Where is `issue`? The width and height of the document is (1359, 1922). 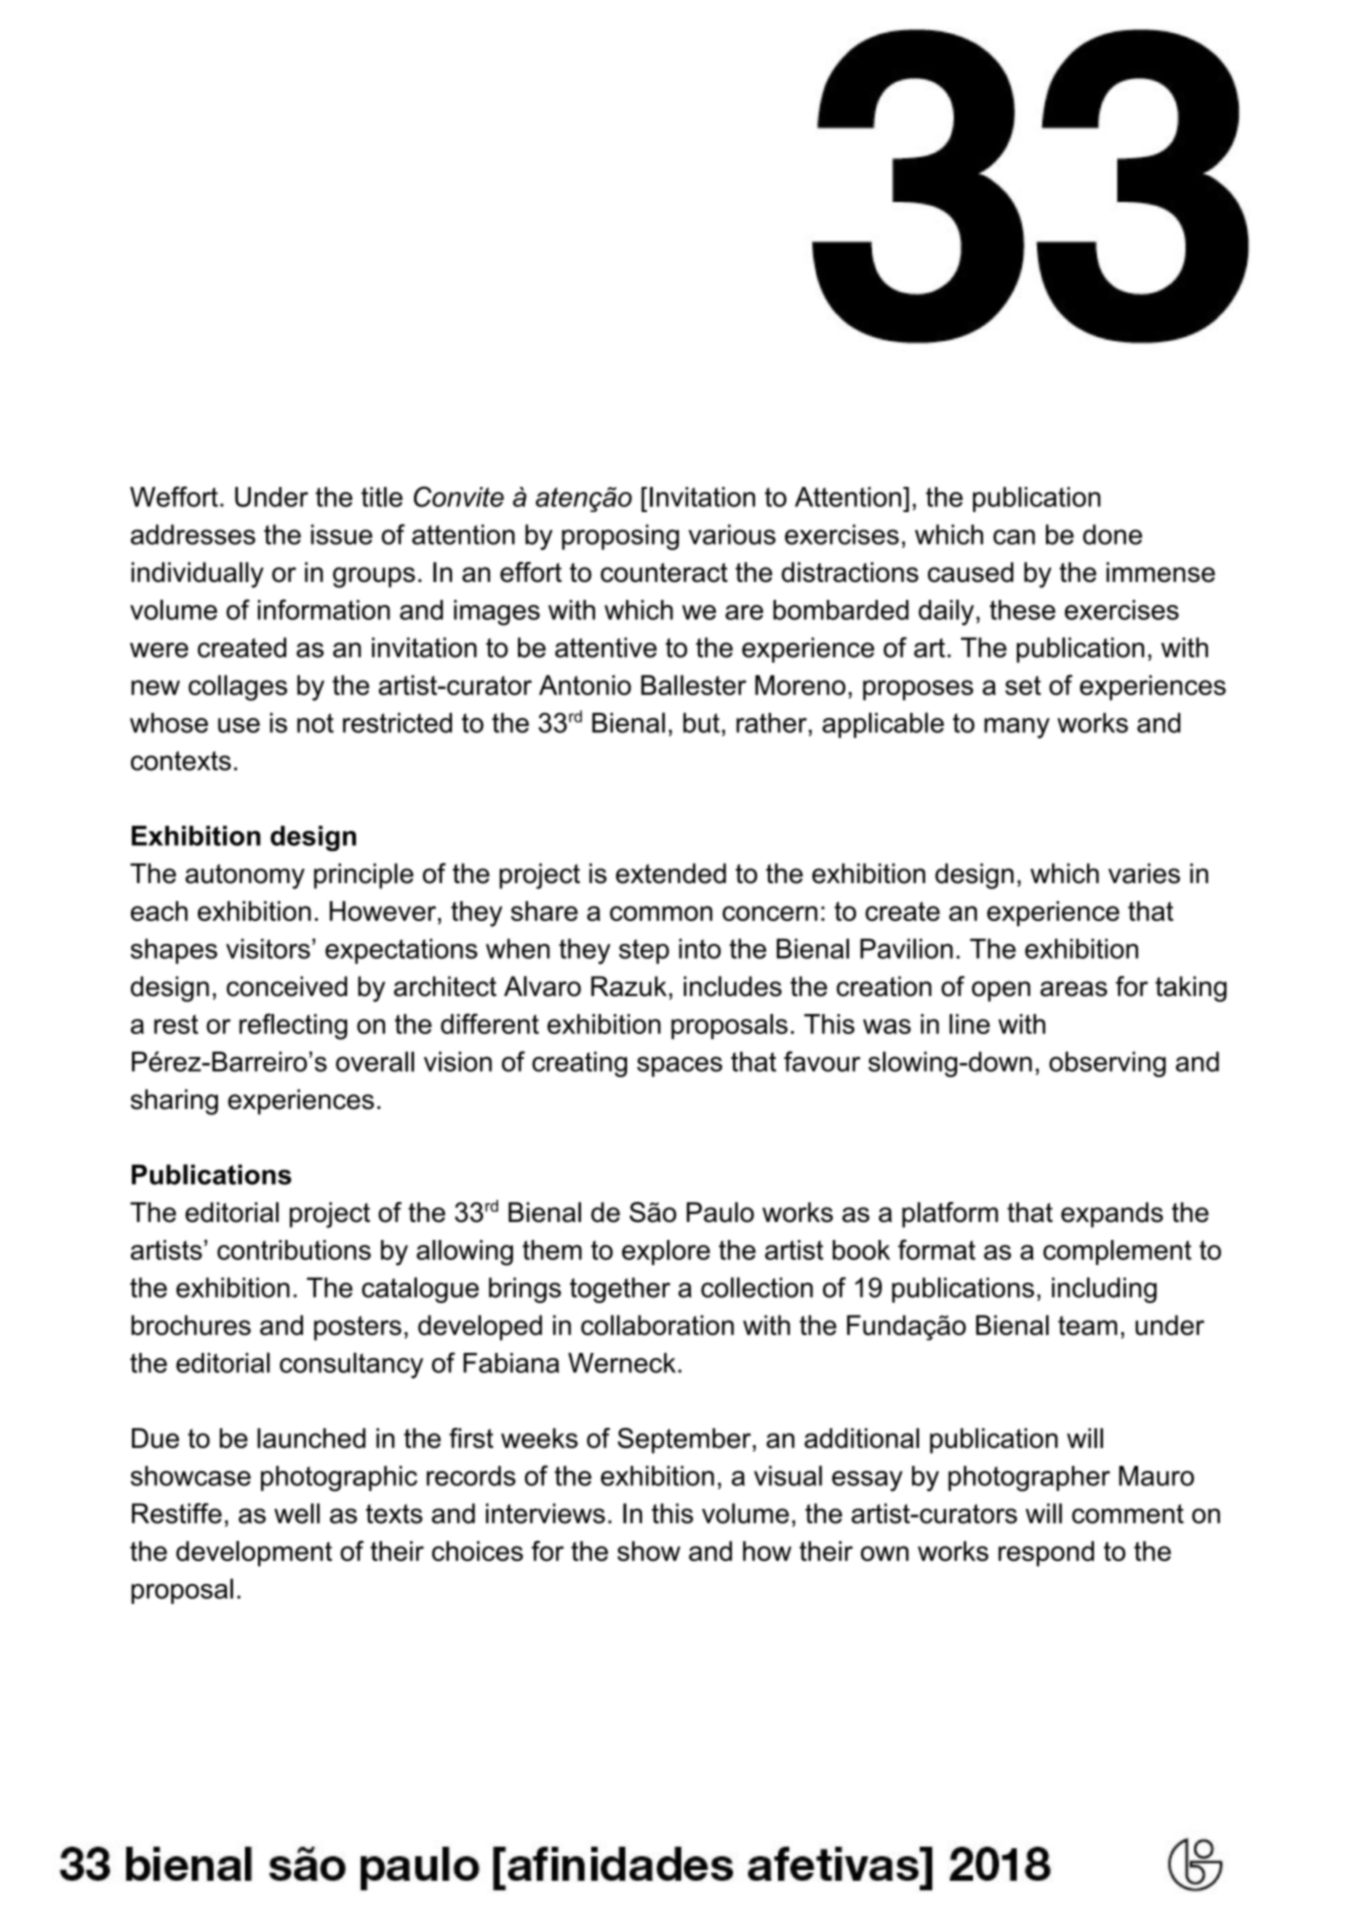
issue is located at coordinates (342, 534).
